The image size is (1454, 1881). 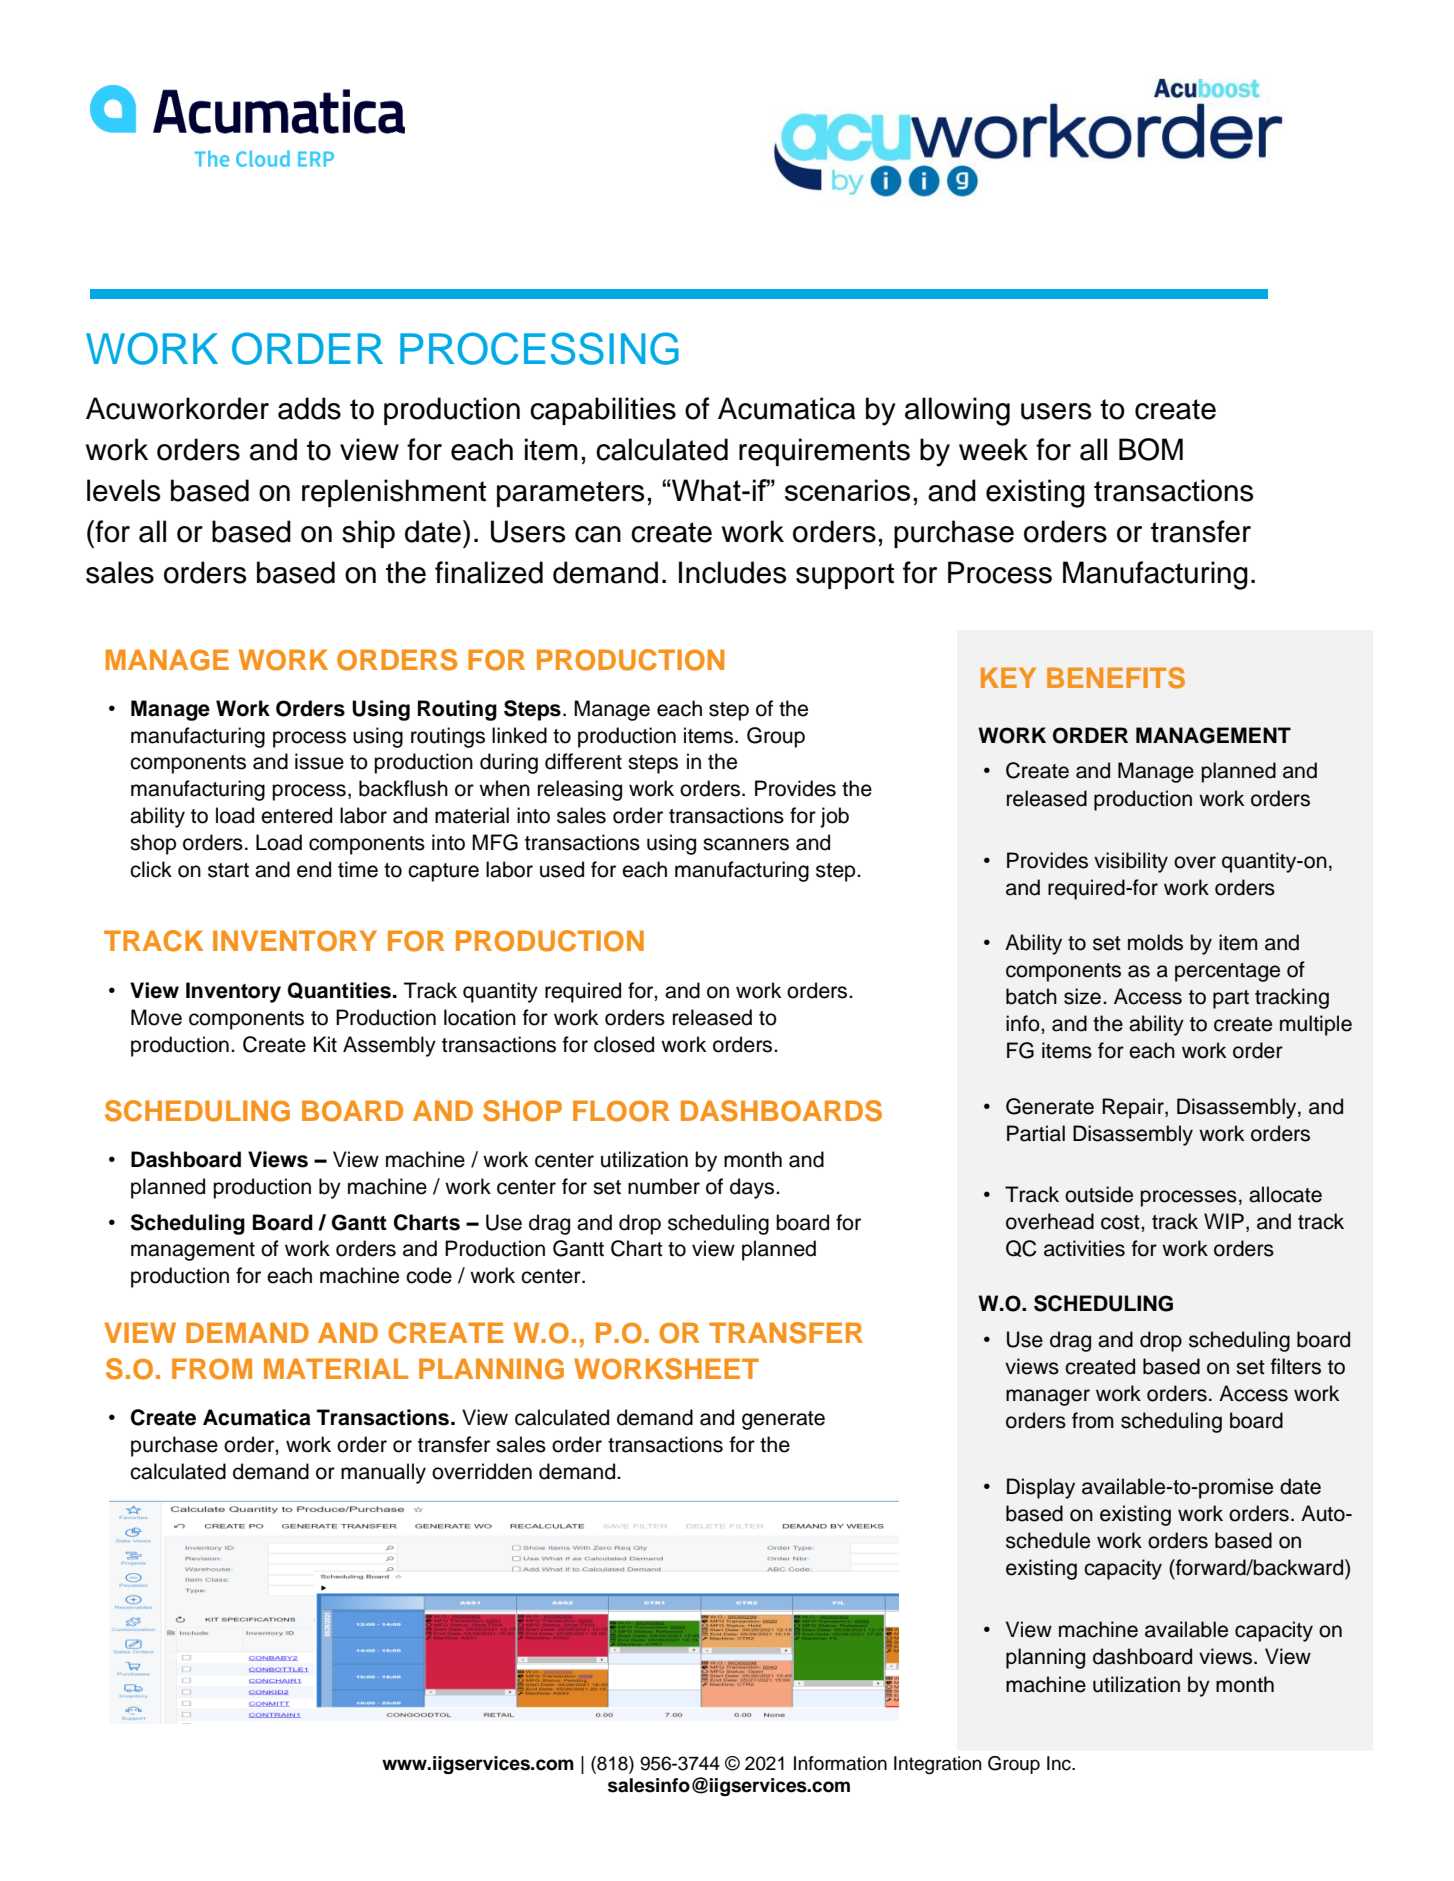 I want to click on requirements, so click(x=824, y=452).
